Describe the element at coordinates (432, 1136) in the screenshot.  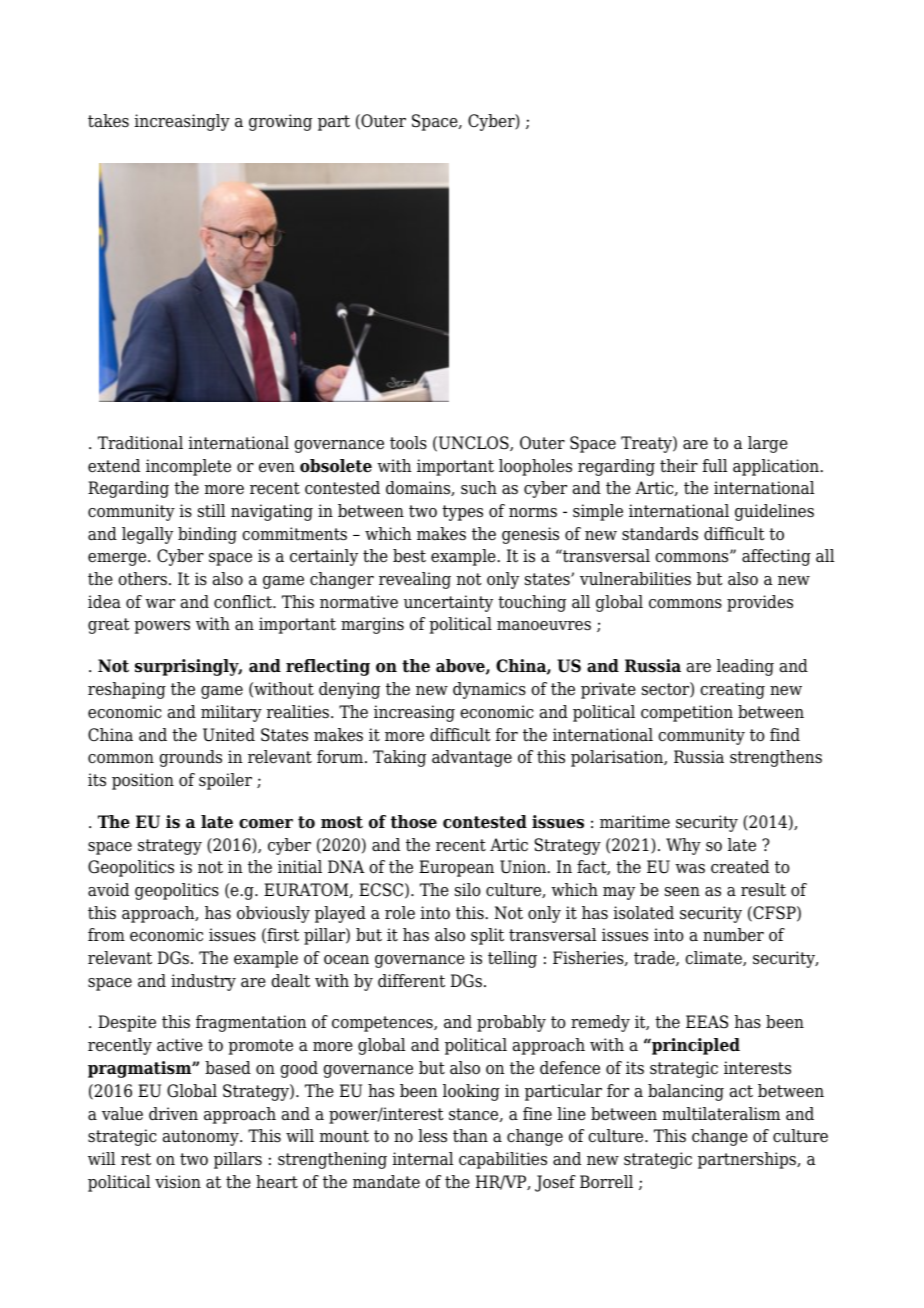
I see `less` at that location.
